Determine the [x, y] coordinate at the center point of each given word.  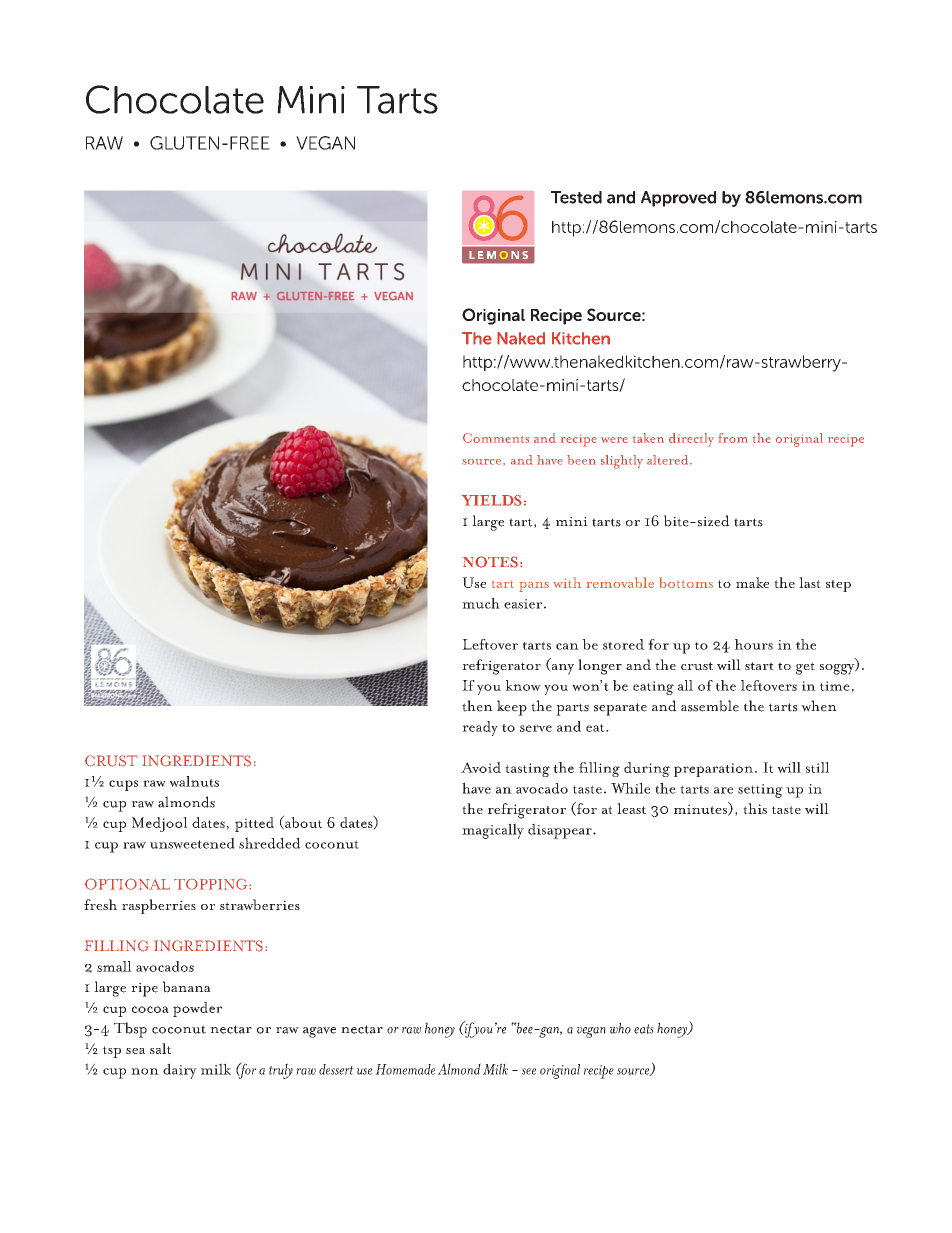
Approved [678, 199]
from [733, 438]
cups [123, 785]
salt [160, 1048]
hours [754, 644]
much [481, 603]
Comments [496, 438]
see [529, 1071]
